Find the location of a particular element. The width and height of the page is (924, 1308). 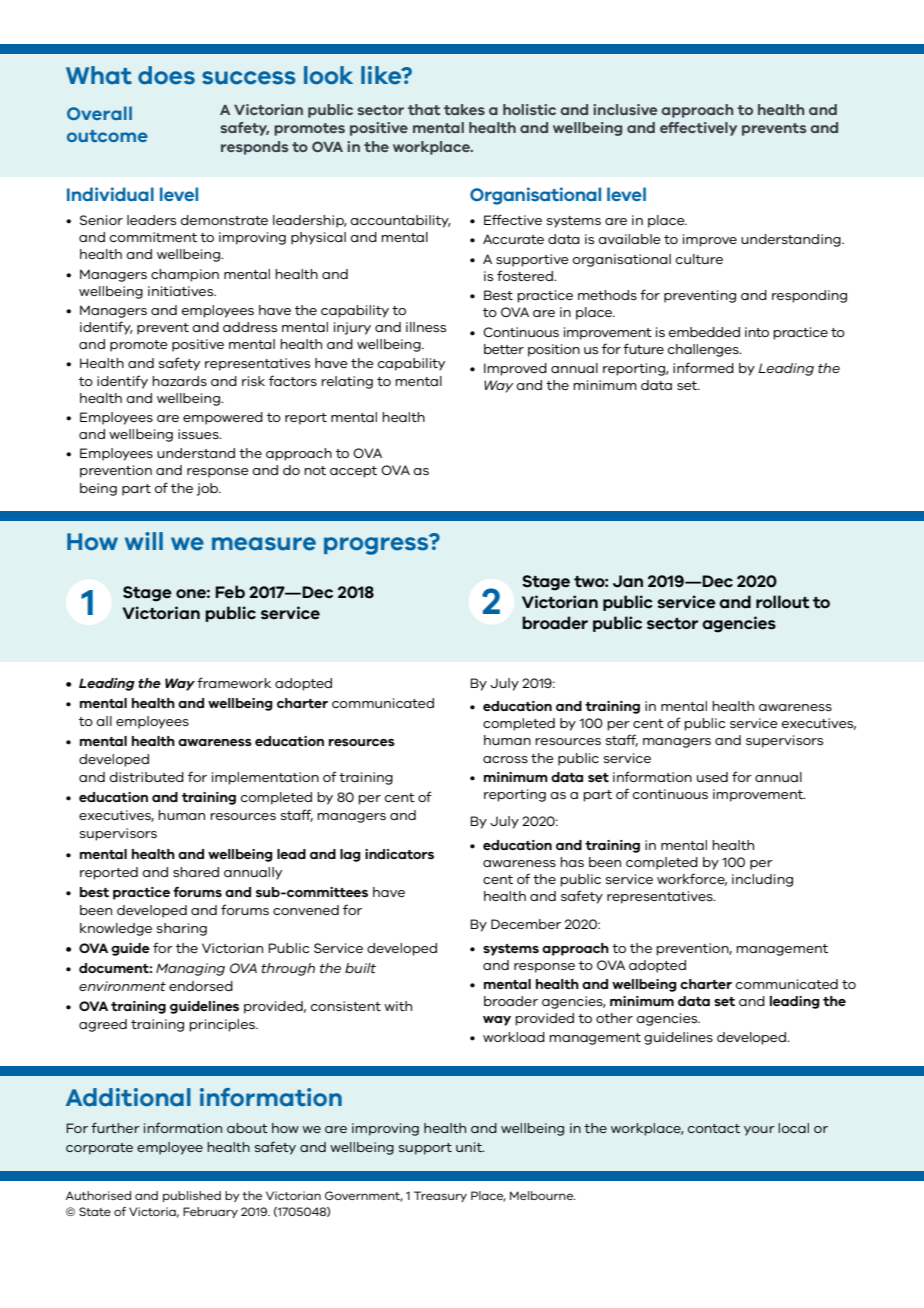

better is located at coordinates (504, 349).
